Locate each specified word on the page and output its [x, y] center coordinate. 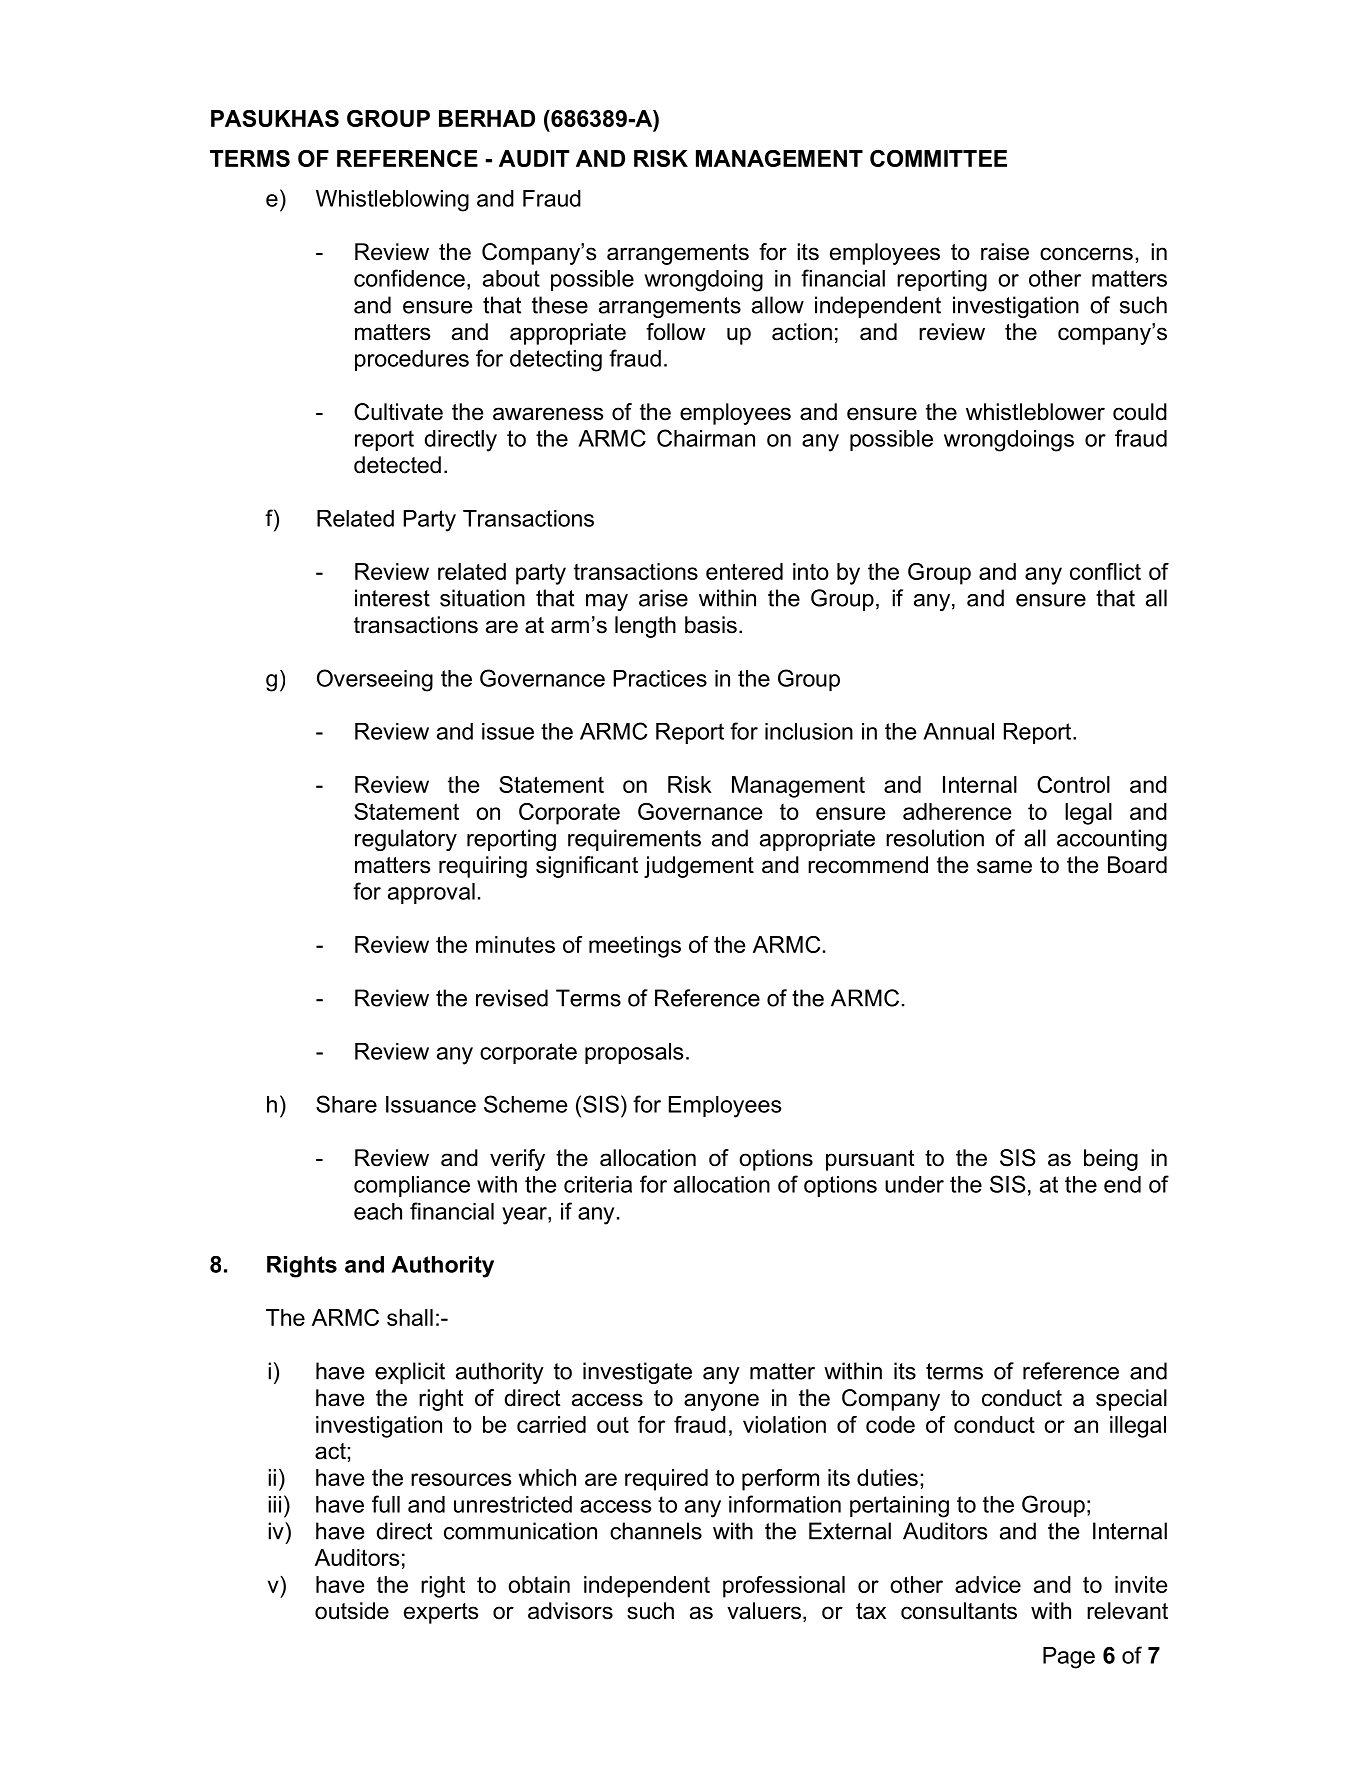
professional [784, 1587]
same [1004, 867]
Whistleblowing [392, 201]
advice [988, 1584]
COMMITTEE [938, 158]
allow [778, 305]
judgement [699, 867]
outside [352, 1611]
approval [431, 893]
